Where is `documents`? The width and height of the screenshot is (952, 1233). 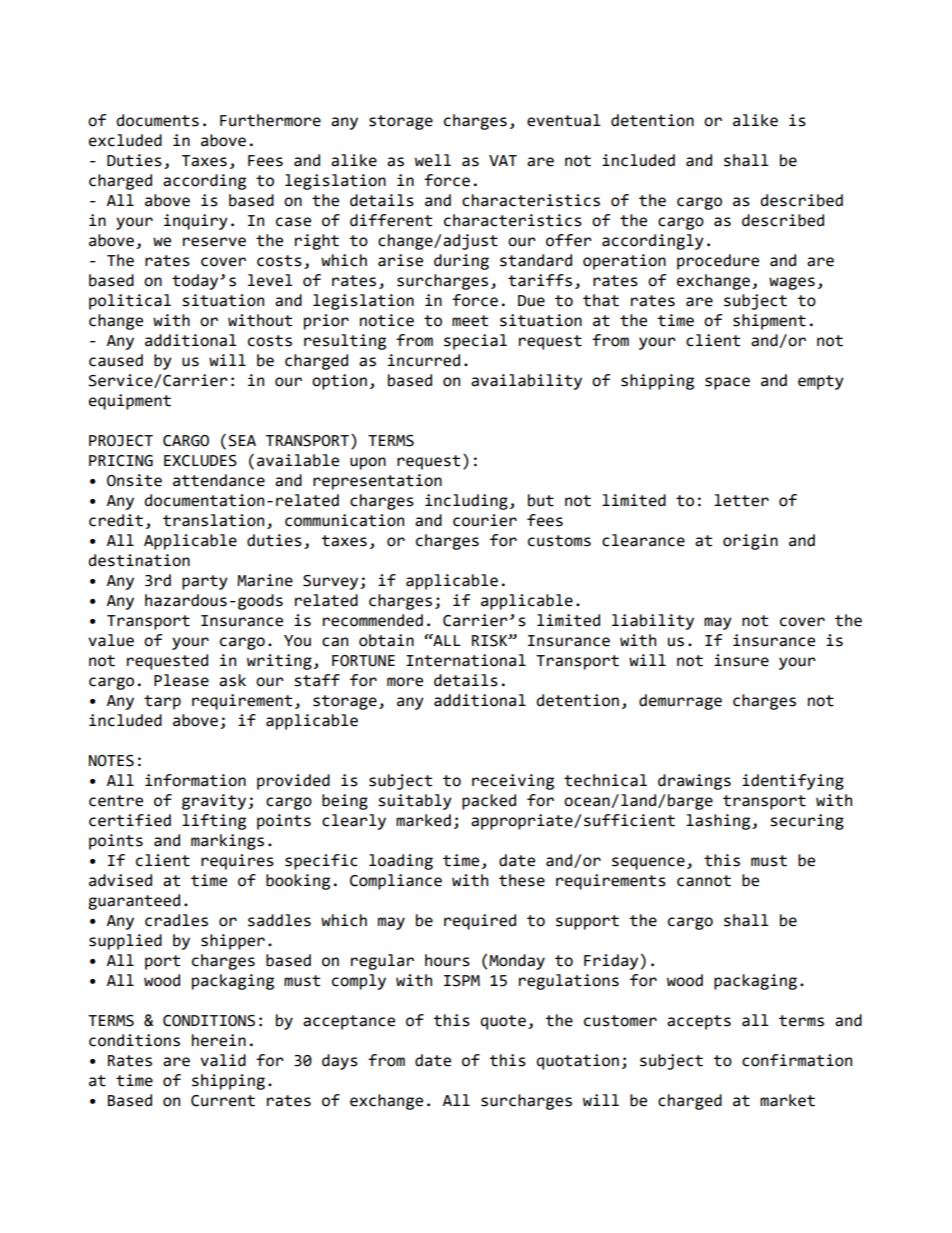
documents is located at coordinates (158, 120).
